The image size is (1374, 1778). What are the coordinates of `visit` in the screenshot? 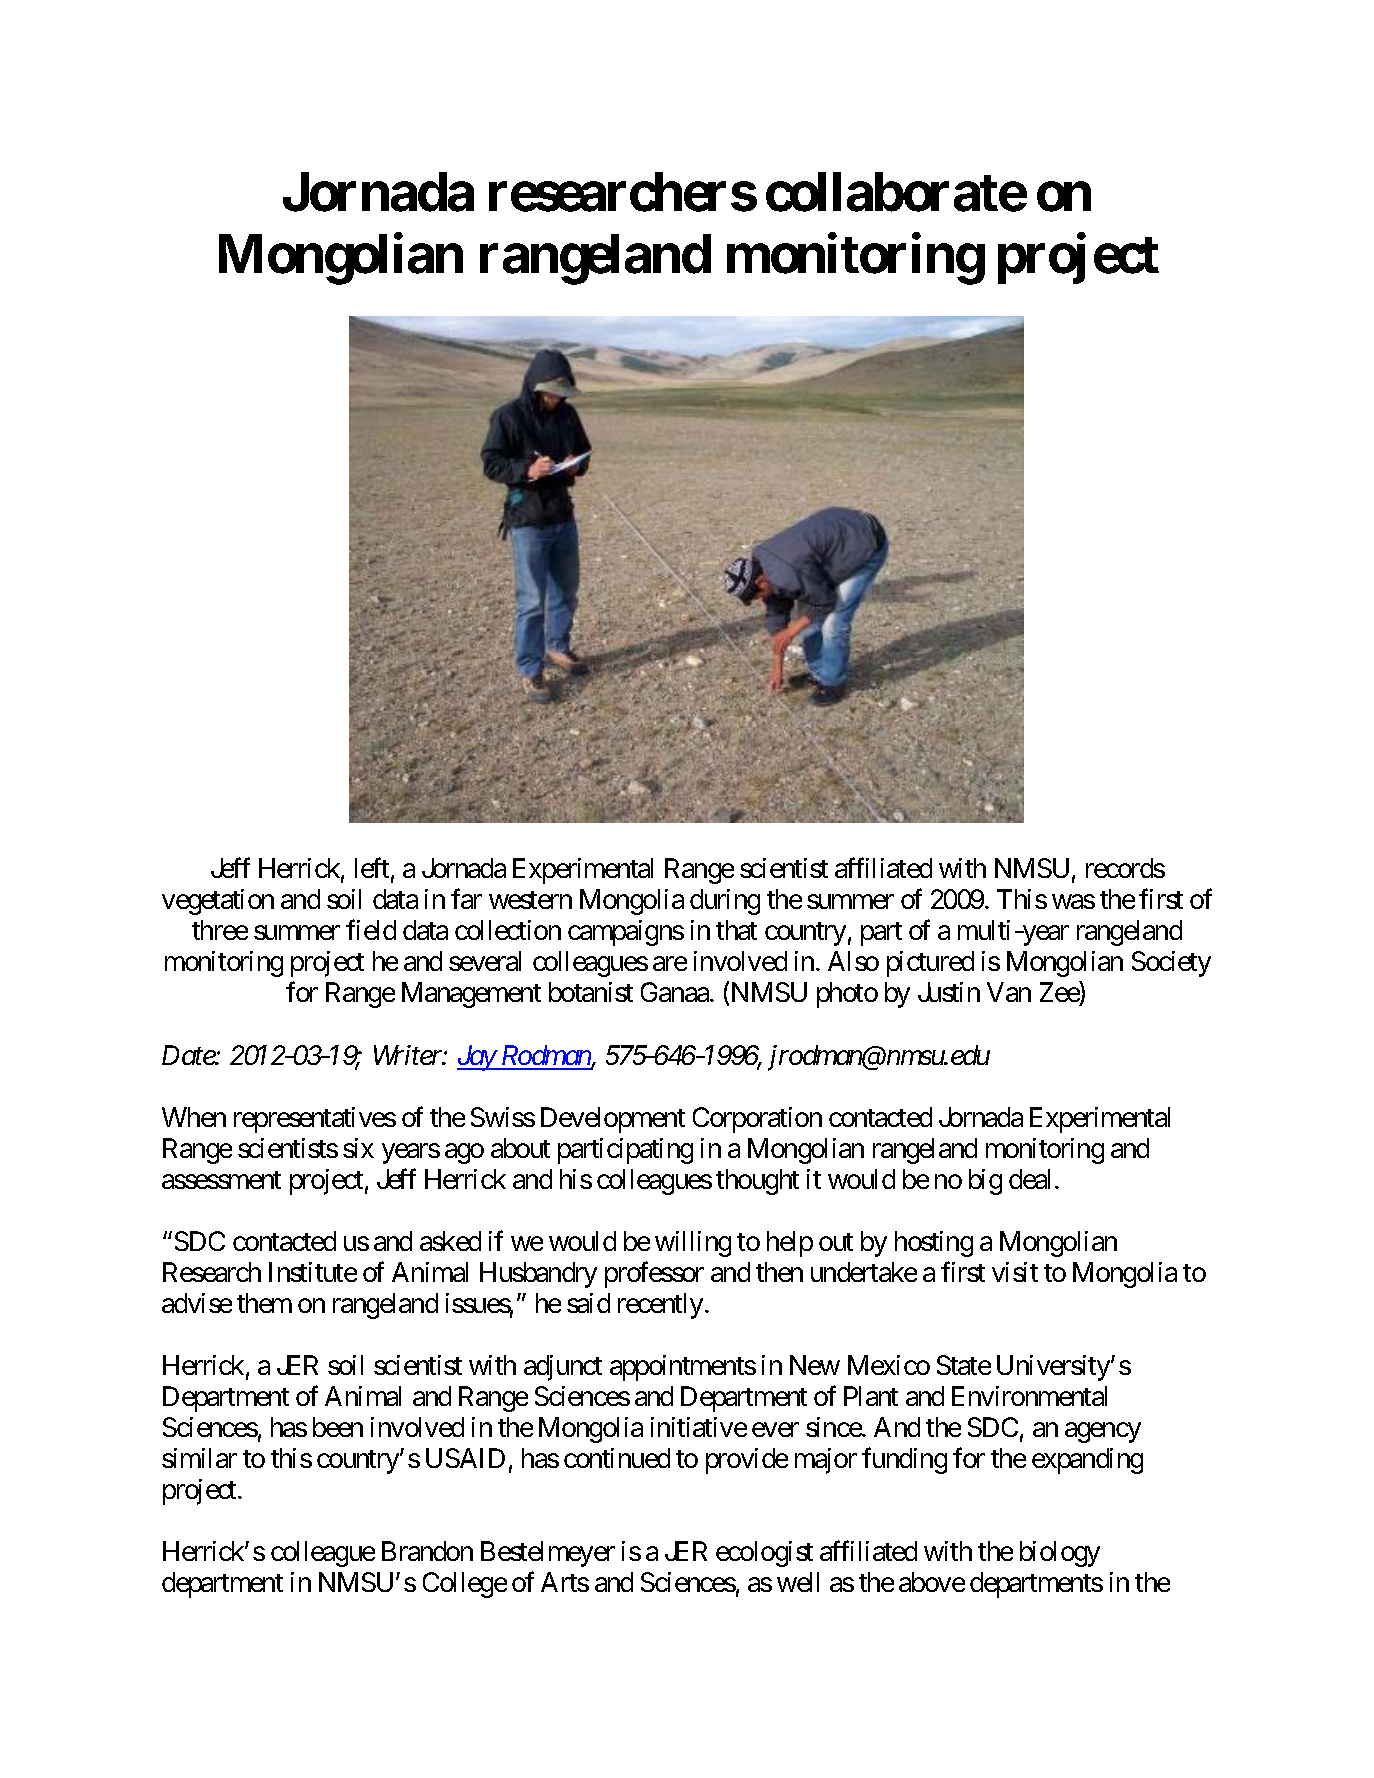 It's located at (1015, 1272).
